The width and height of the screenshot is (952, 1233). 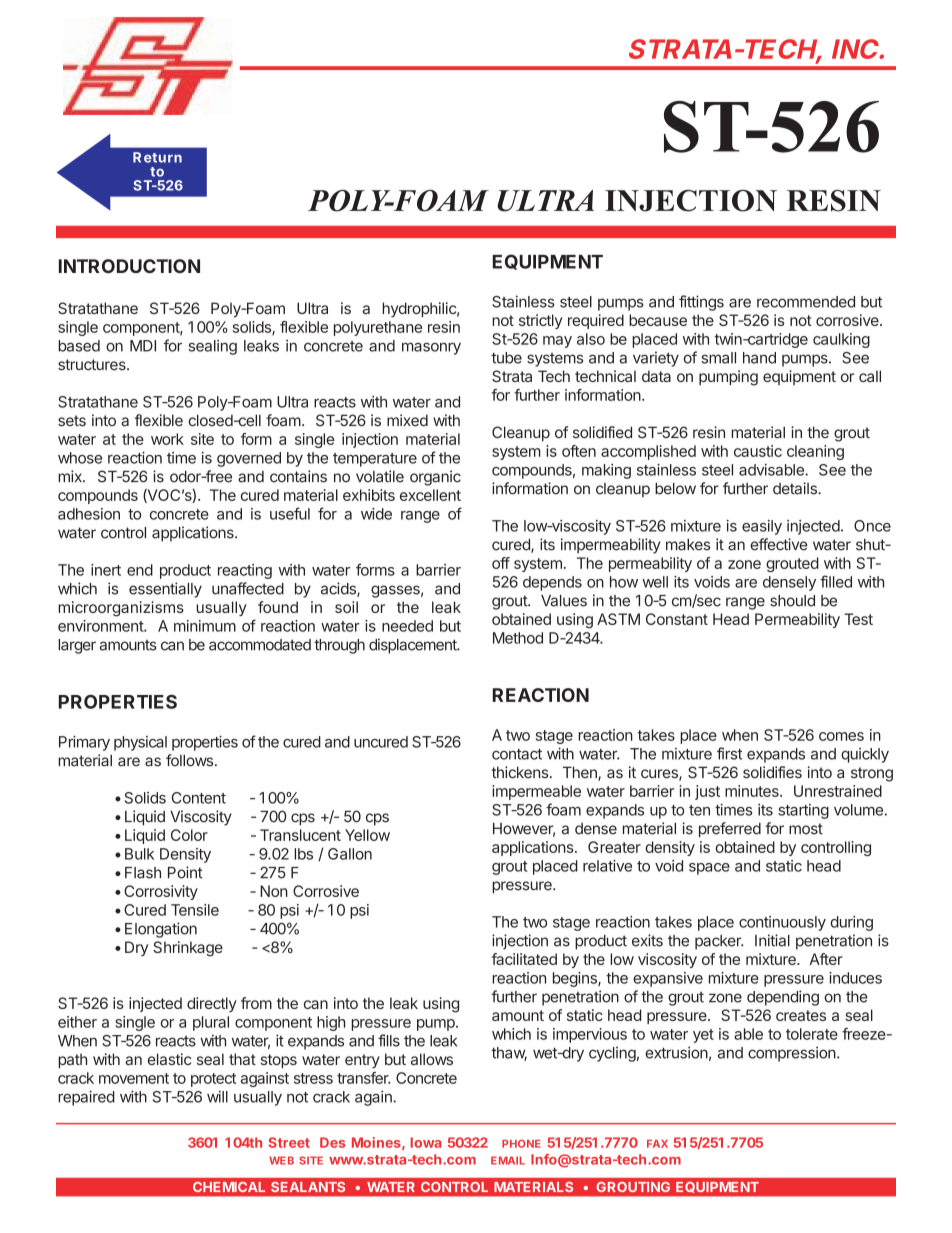 I want to click on Method, so click(x=518, y=638).
